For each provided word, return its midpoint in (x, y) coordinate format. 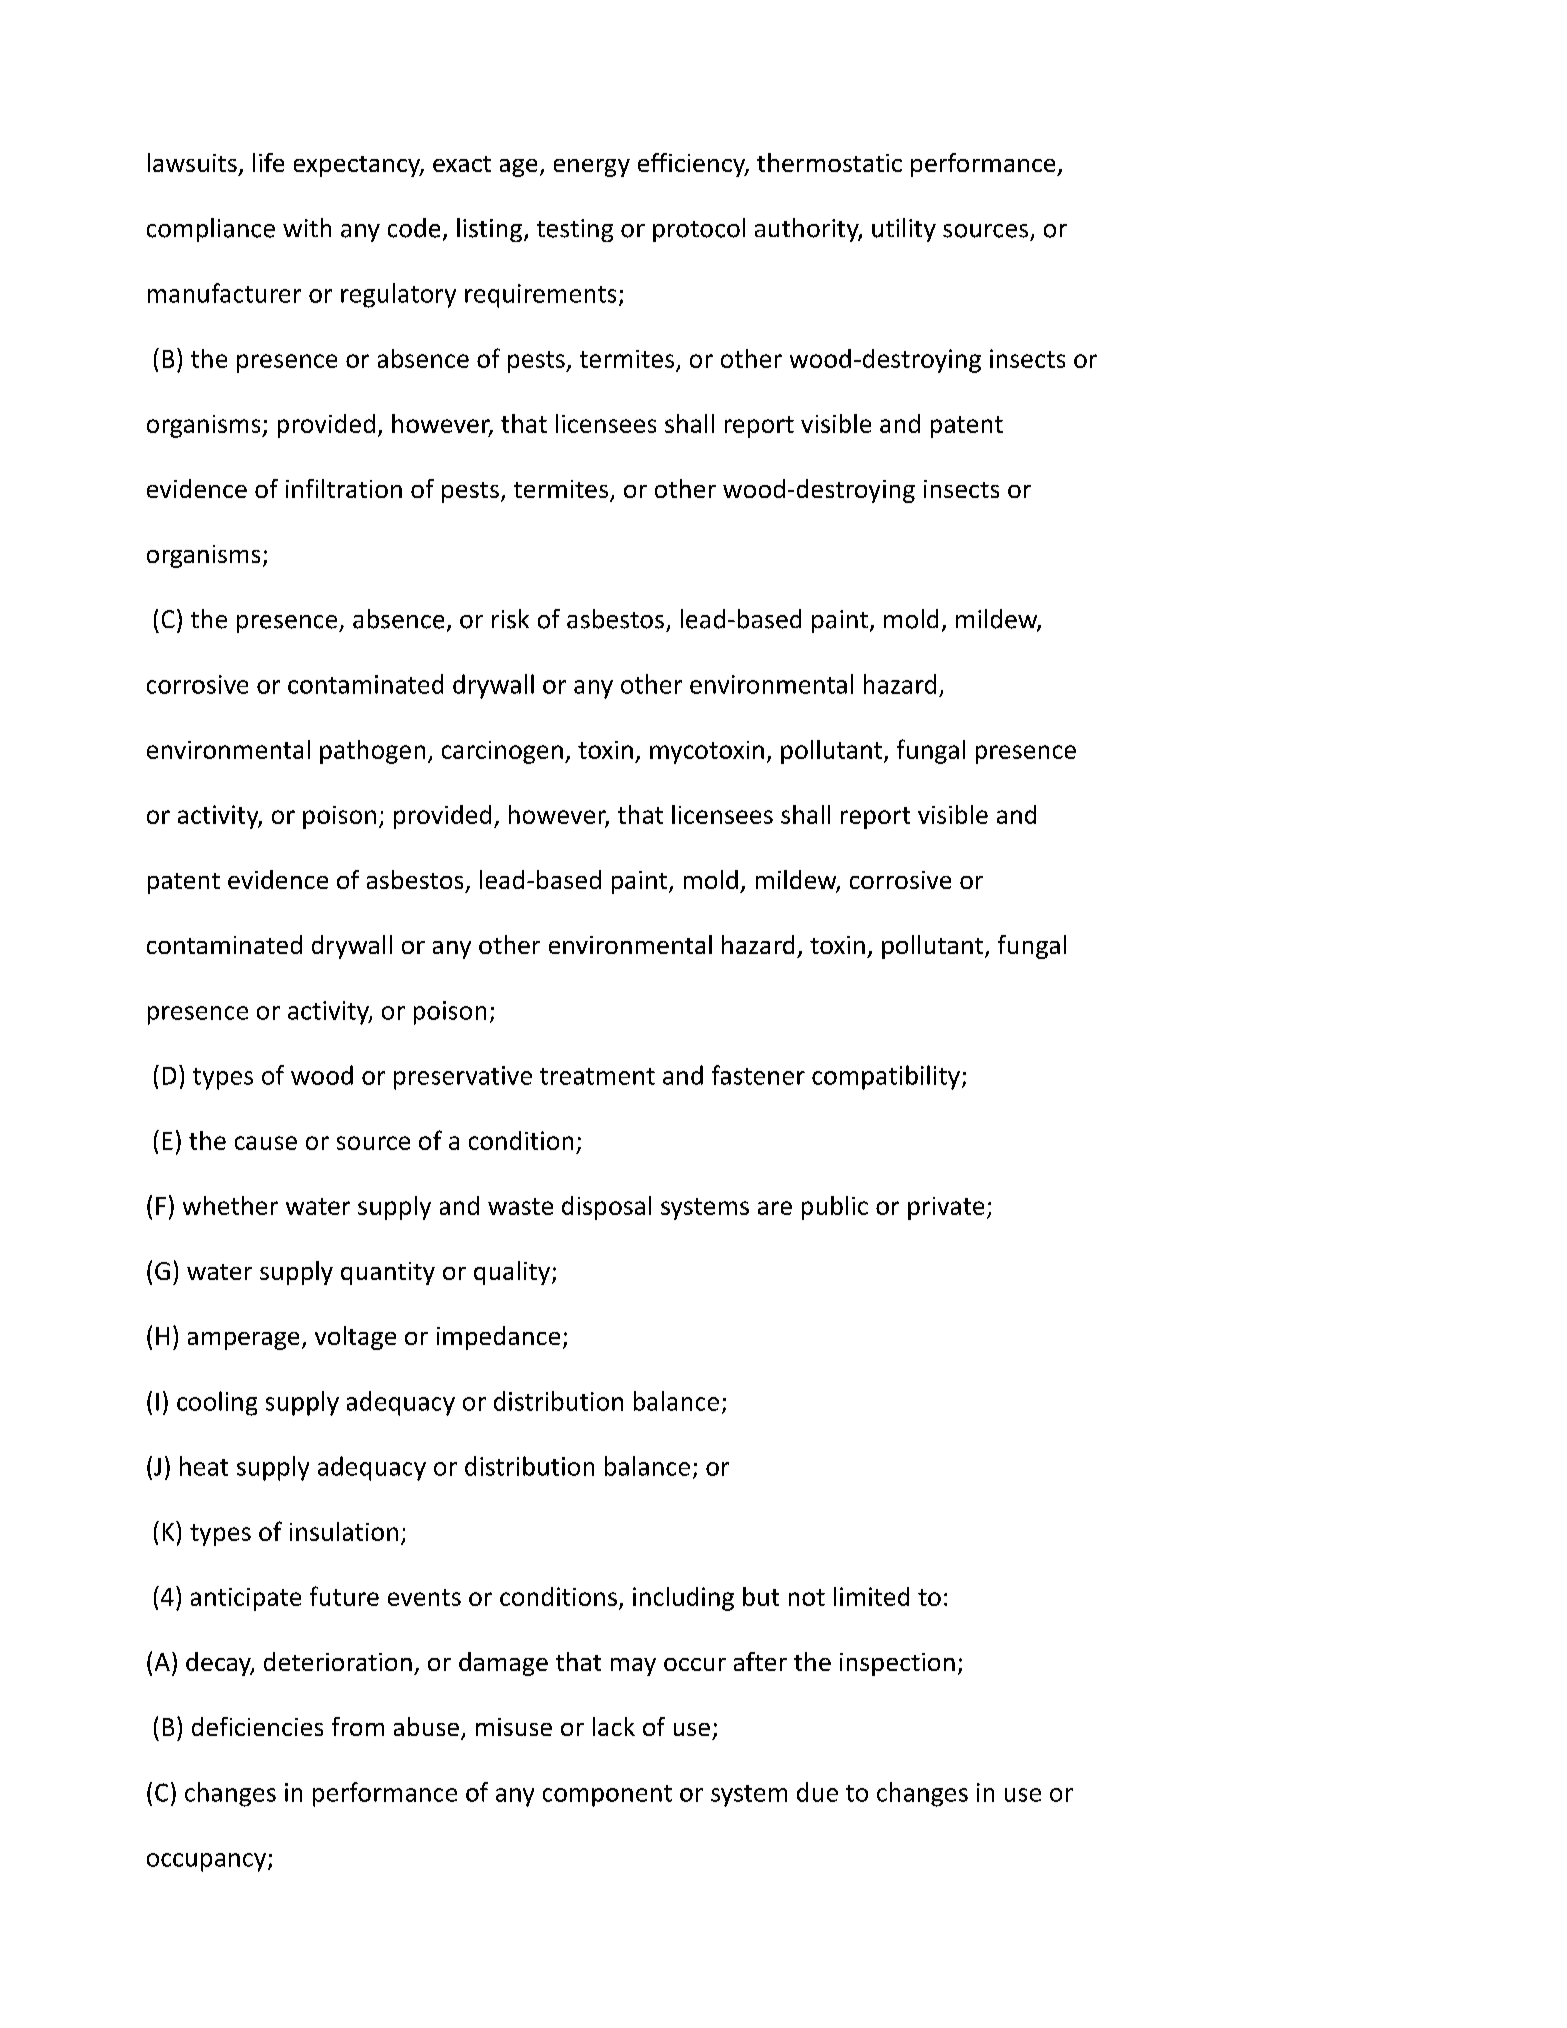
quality (513, 1273)
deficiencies (257, 1726)
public (835, 1208)
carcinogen (502, 752)
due (817, 1792)
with (307, 227)
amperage (243, 1341)
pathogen (372, 752)
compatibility (886, 1077)
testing (575, 230)
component (607, 1796)
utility (904, 230)
